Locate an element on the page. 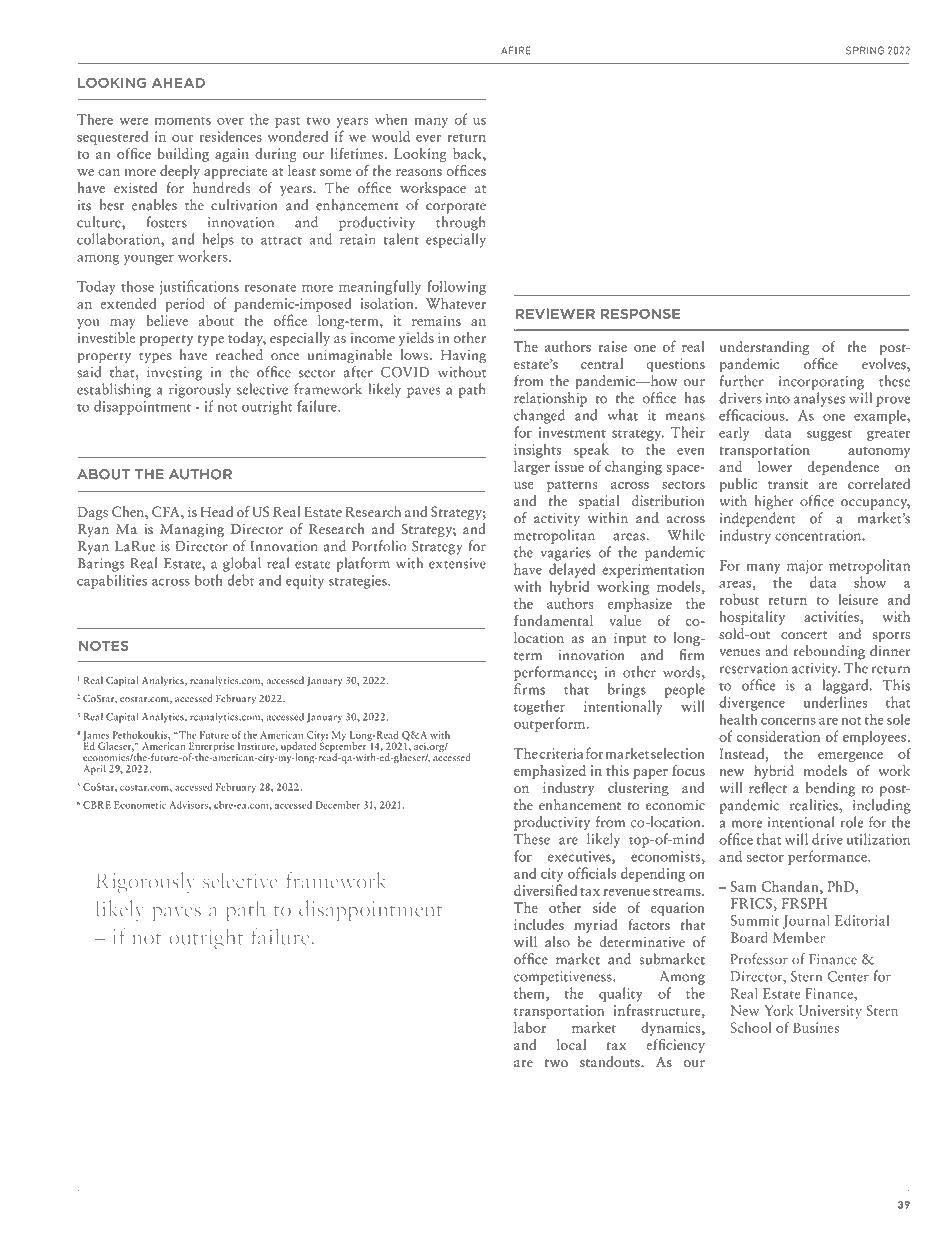  SPRING is located at coordinates (865, 50).
